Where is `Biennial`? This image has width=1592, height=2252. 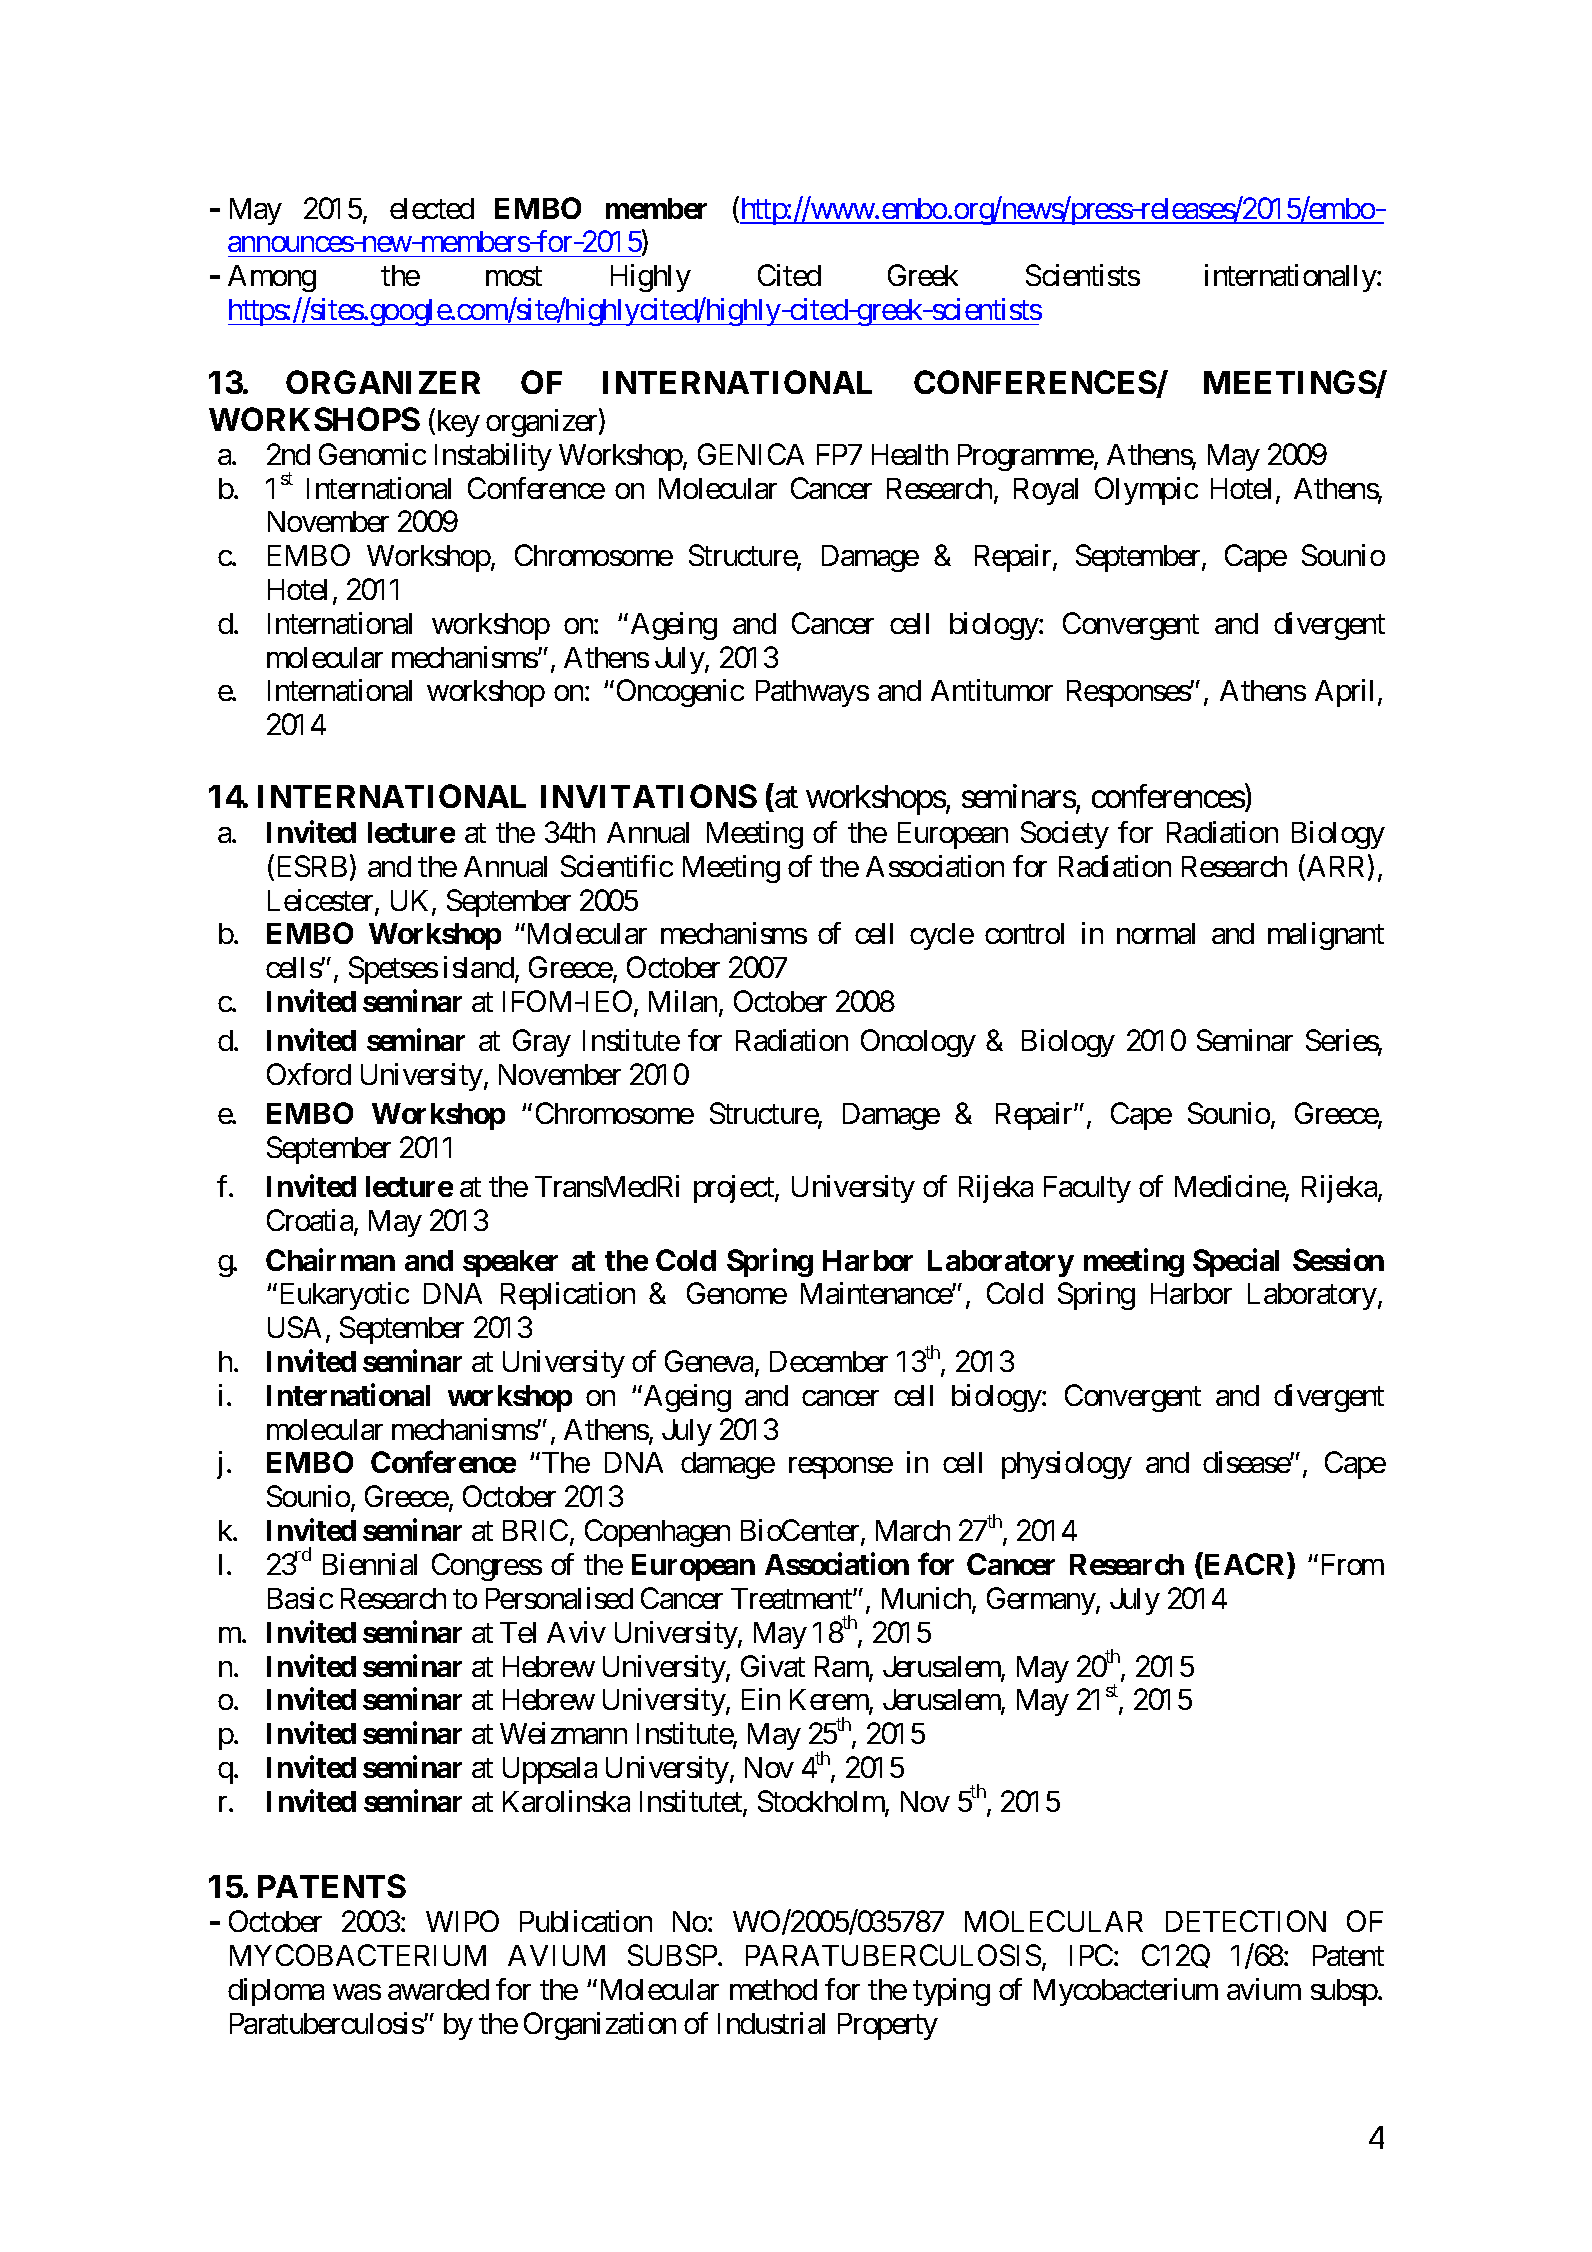
Biennial is located at coordinates (370, 1564).
